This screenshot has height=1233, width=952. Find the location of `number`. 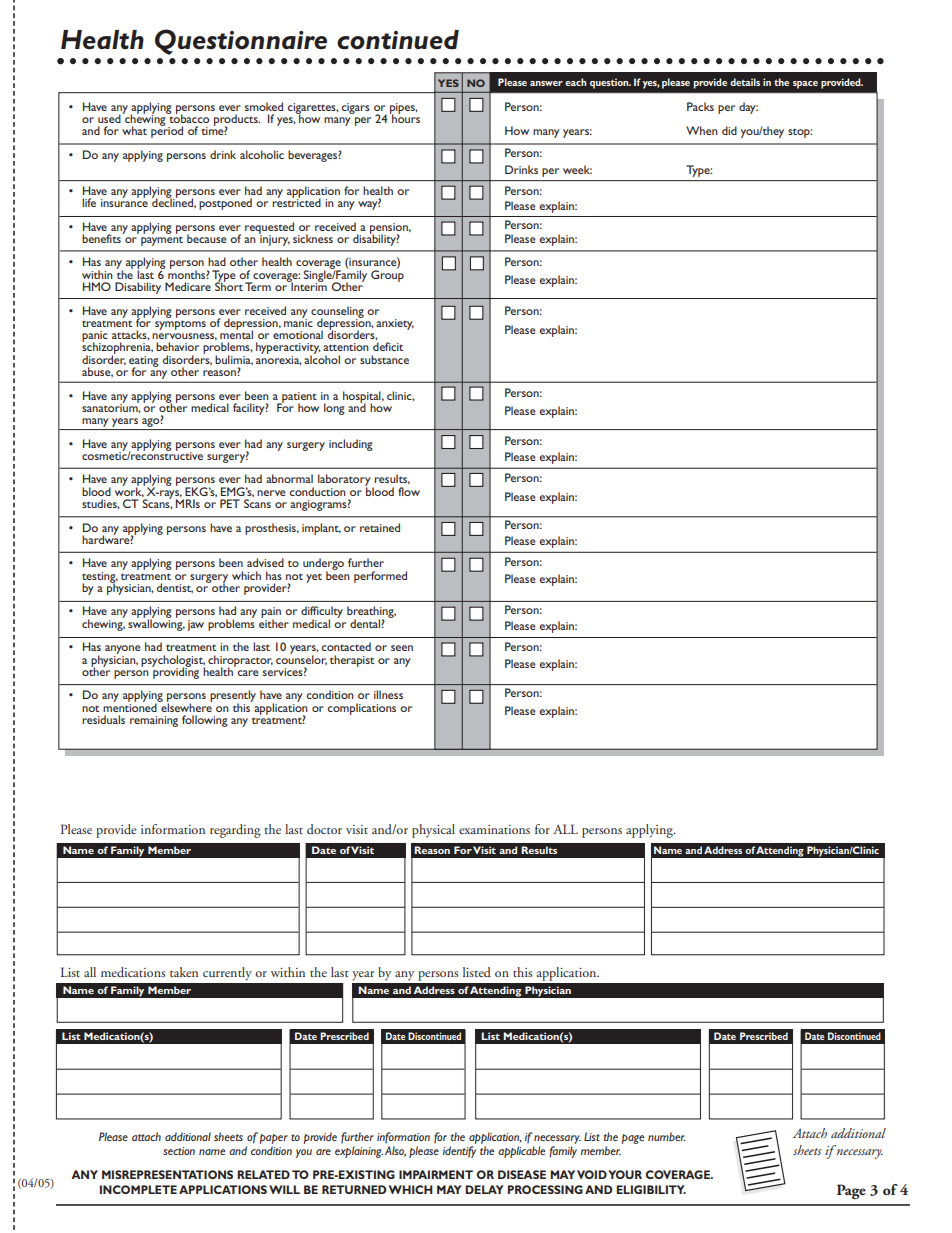

number is located at coordinates (667, 1136).
